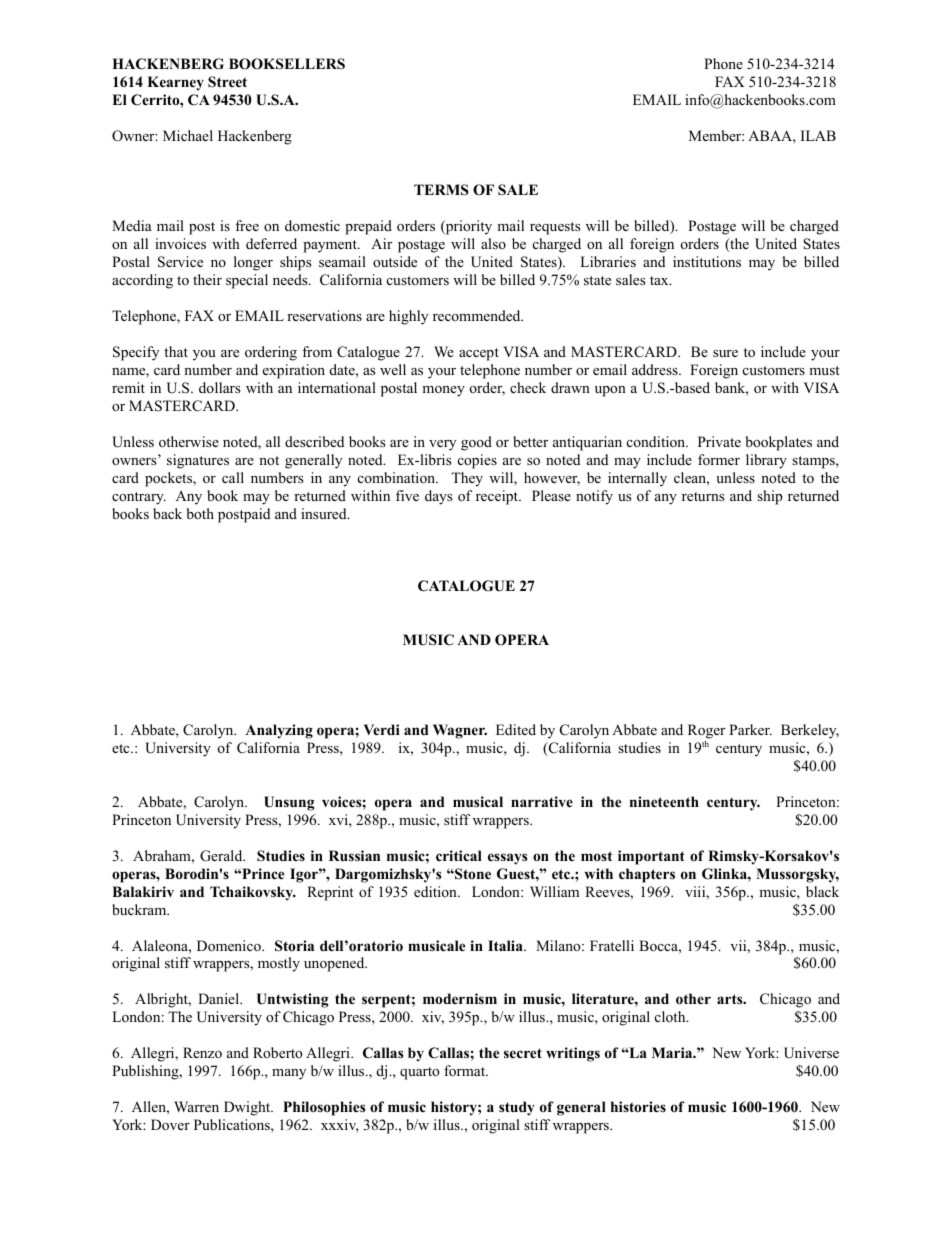  What do you see at coordinates (441, 190) in the page?
I see `TERMS` at bounding box center [441, 190].
